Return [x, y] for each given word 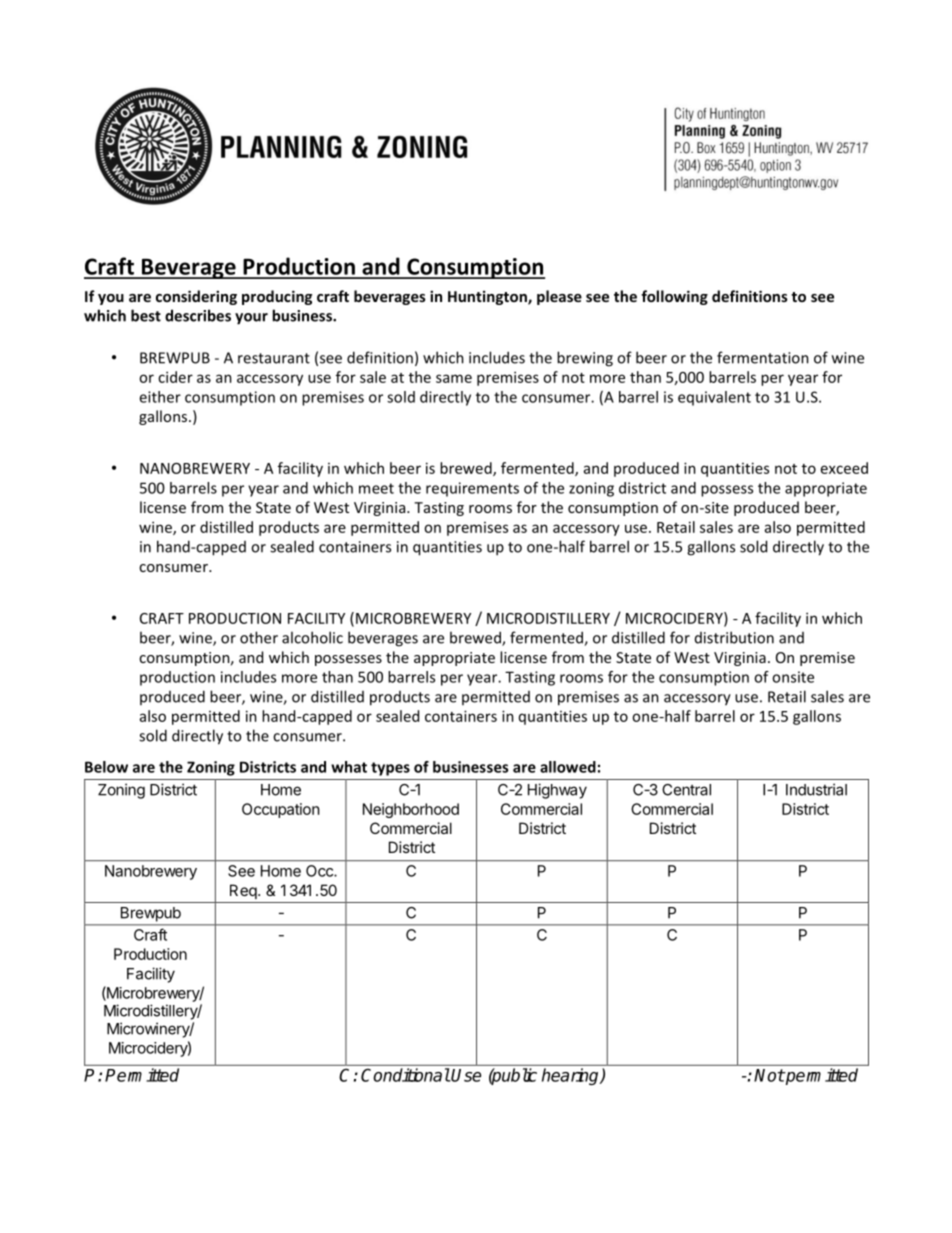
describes [198, 315]
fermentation [763, 357]
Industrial [816, 789]
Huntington [488, 297]
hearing [572, 1076]
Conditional [405, 1075]
